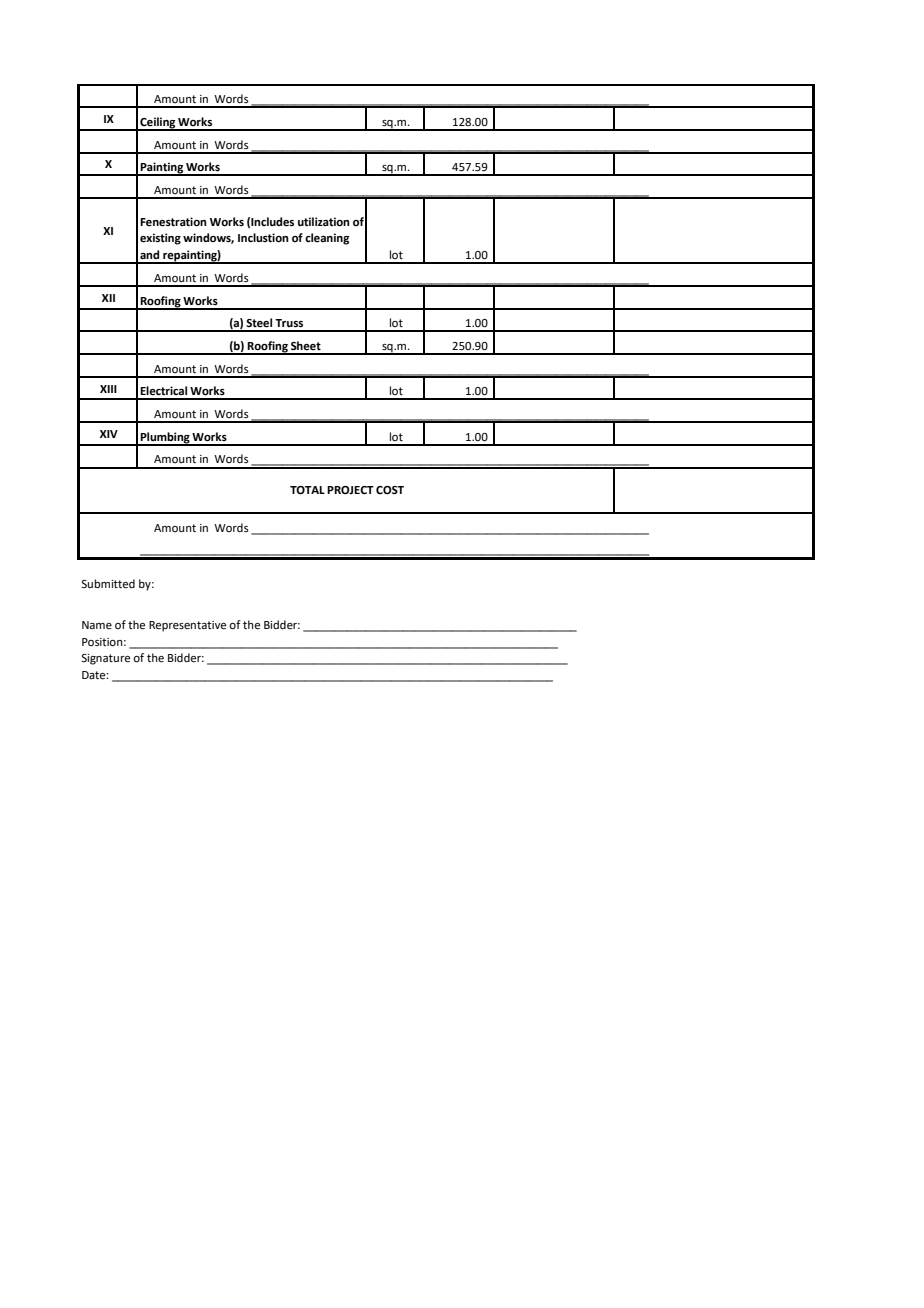  What do you see at coordinates (324, 222) in the page?
I see `utilization` at bounding box center [324, 222].
